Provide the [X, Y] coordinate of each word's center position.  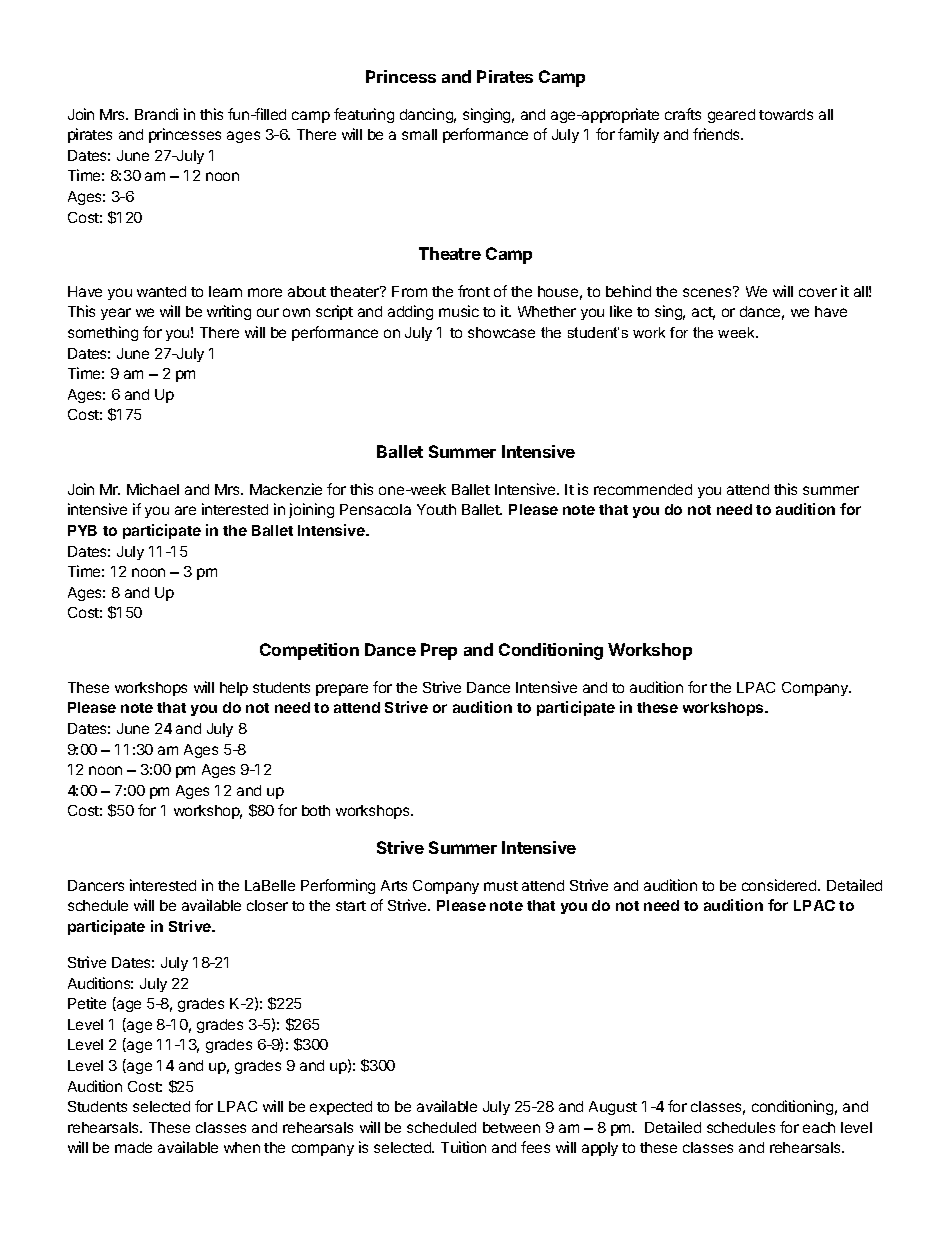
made [133, 1147]
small [419, 134]
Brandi [156, 114]
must [501, 886]
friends [717, 134]
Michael [153, 489]
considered [780, 885]
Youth [436, 509]
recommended [643, 489]
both [316, 810]
